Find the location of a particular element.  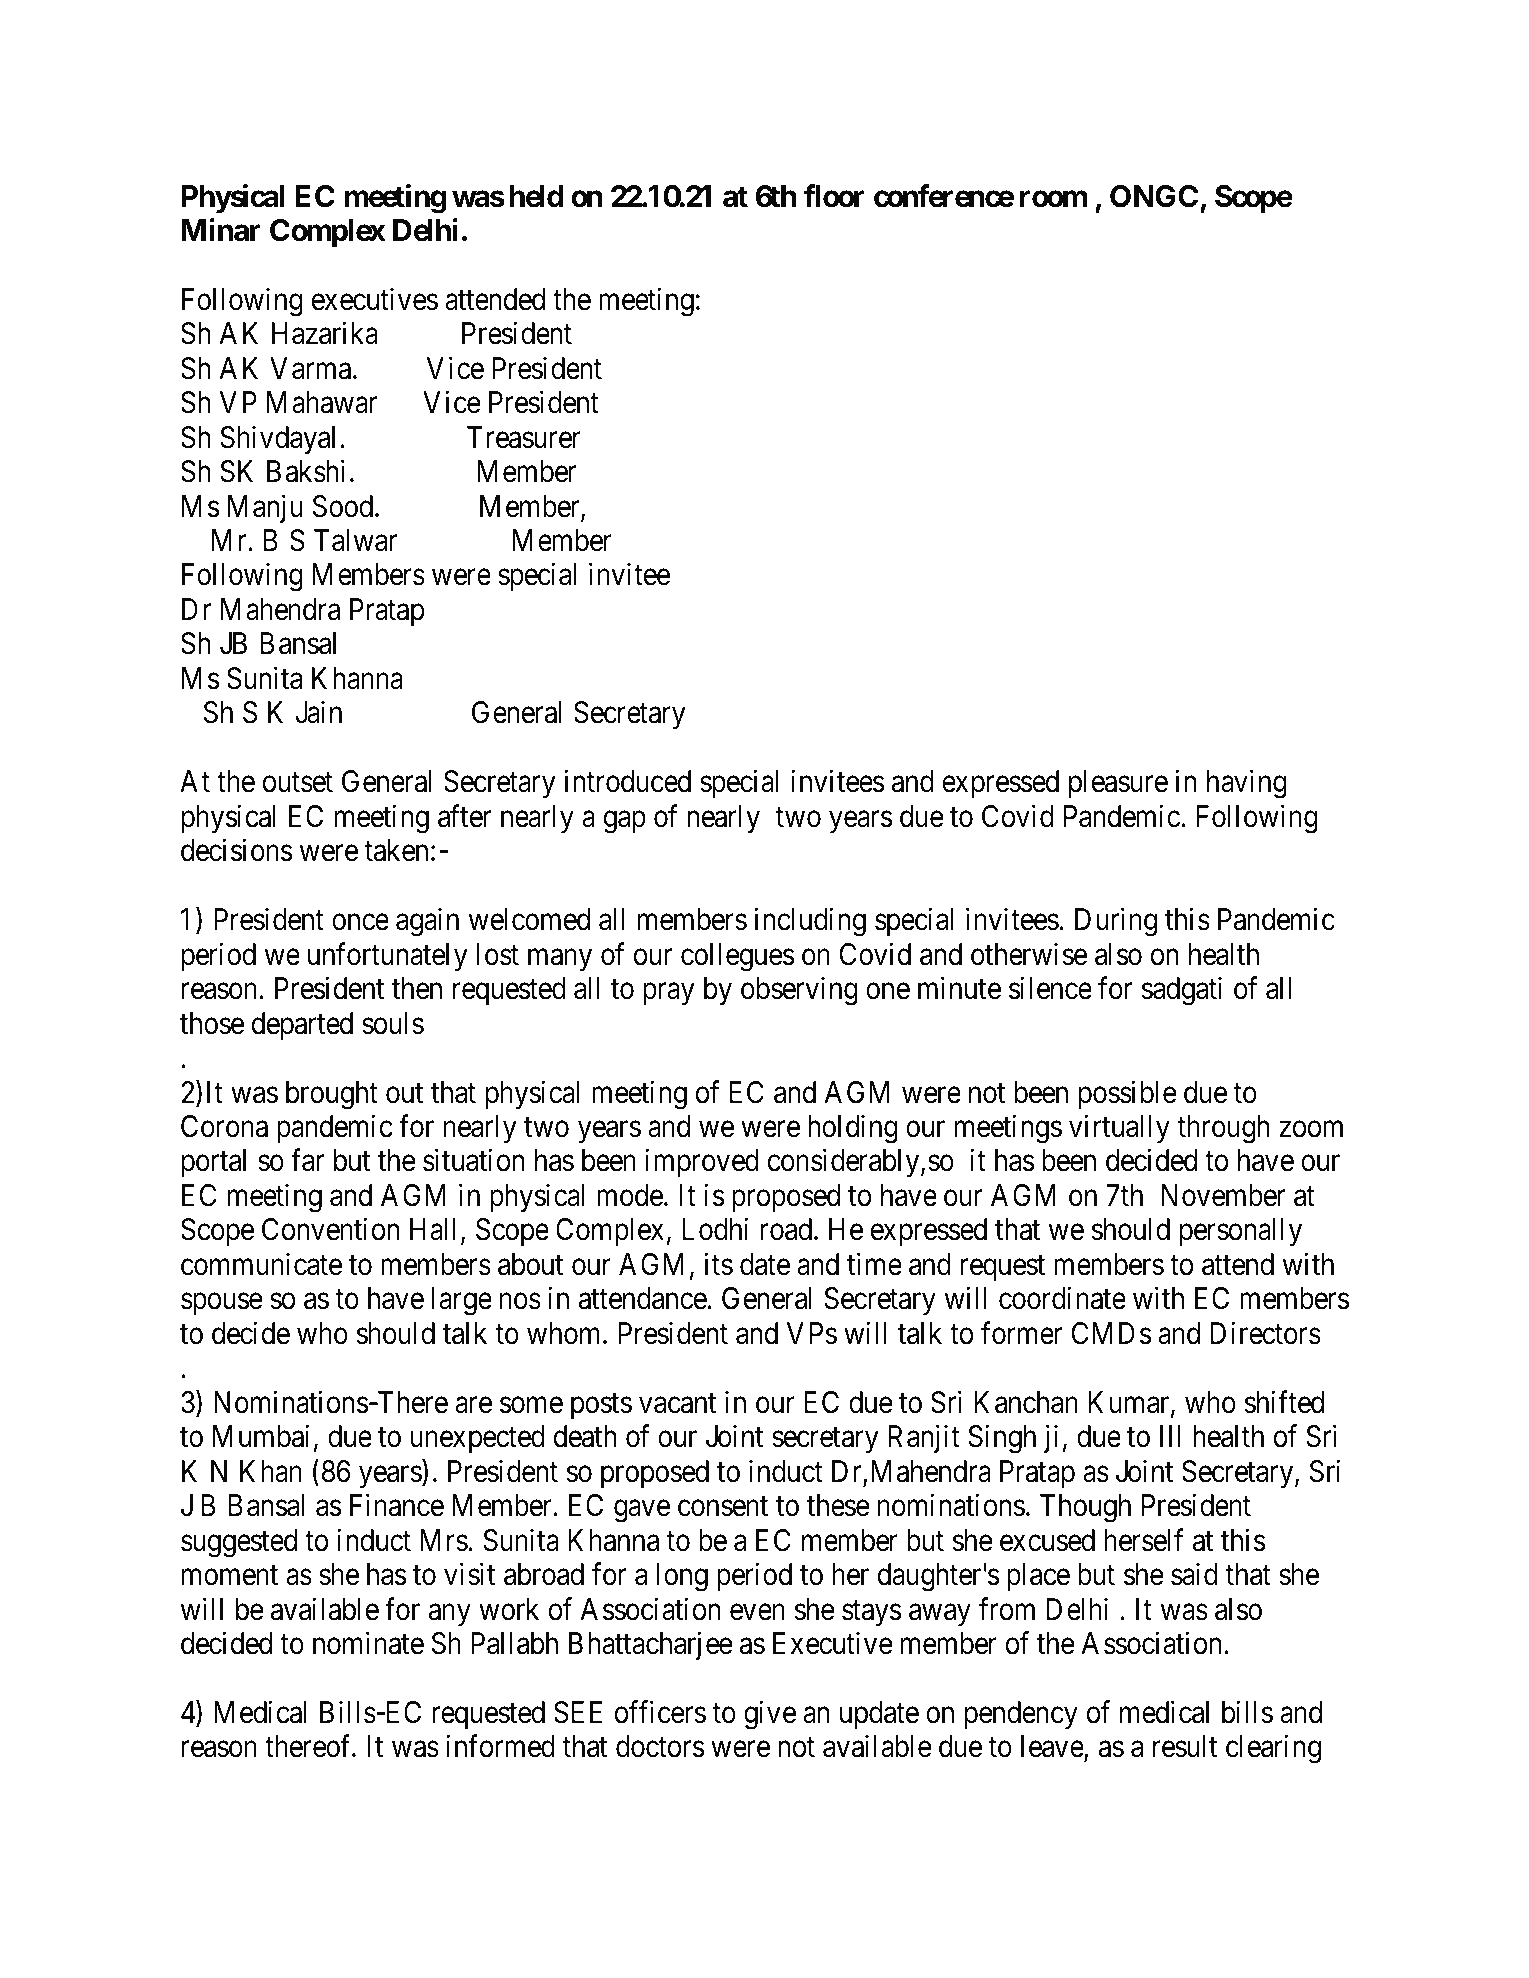

vacant is located at coordinates (677, 1403).
